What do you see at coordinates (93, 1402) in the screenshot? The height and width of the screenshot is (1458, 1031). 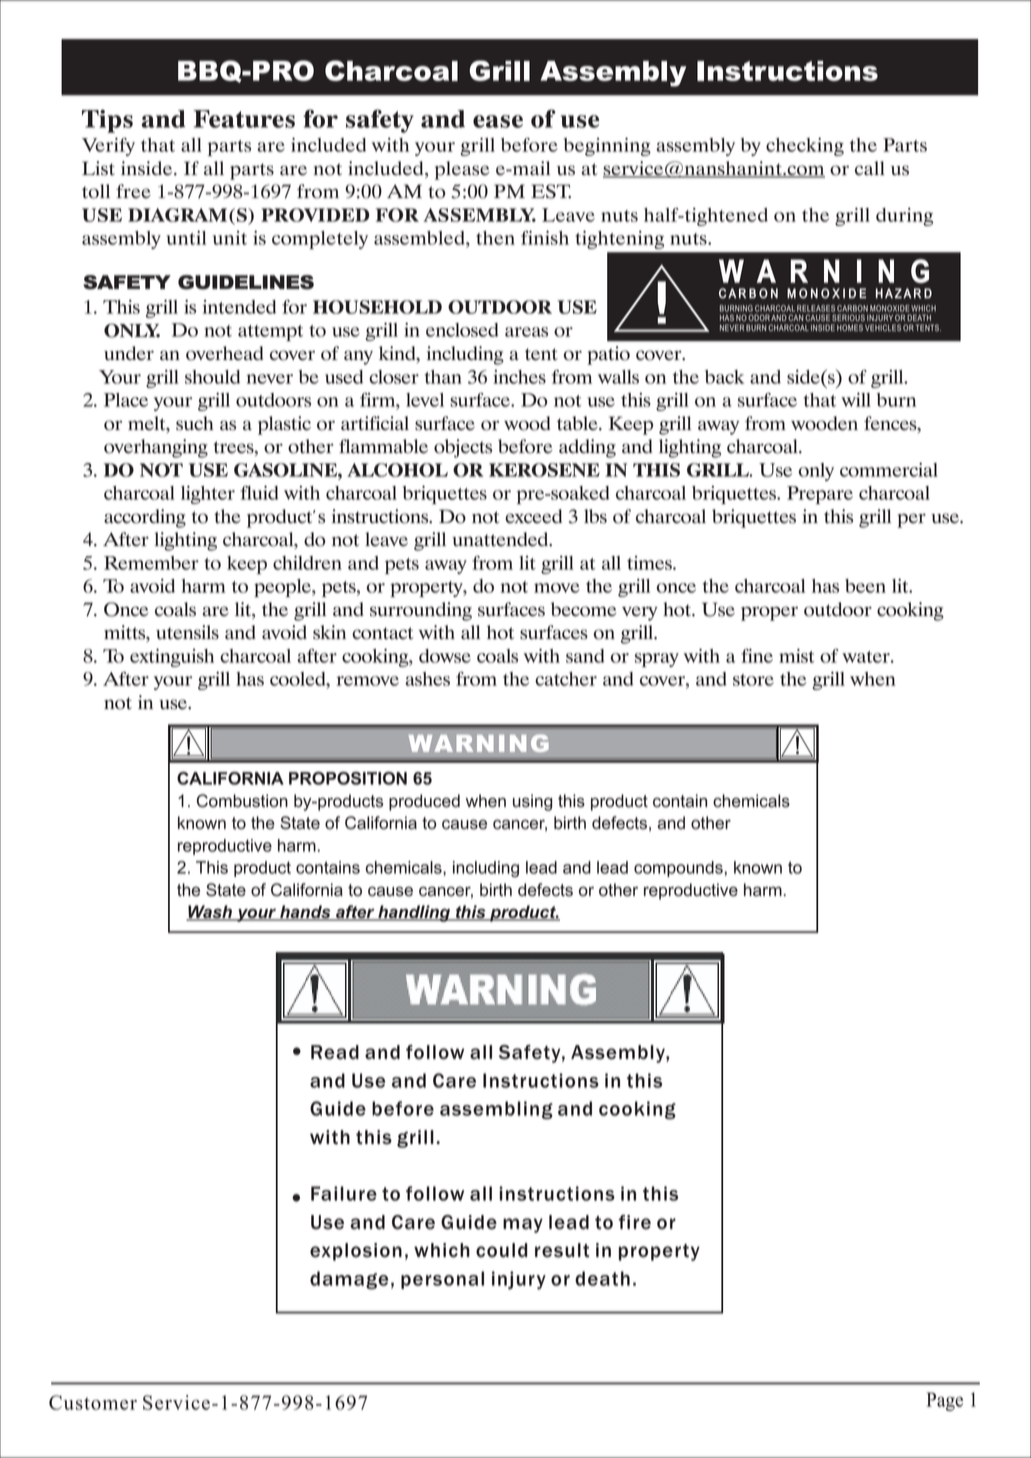 I see `Customer` at bounding box center [93, 1402].
